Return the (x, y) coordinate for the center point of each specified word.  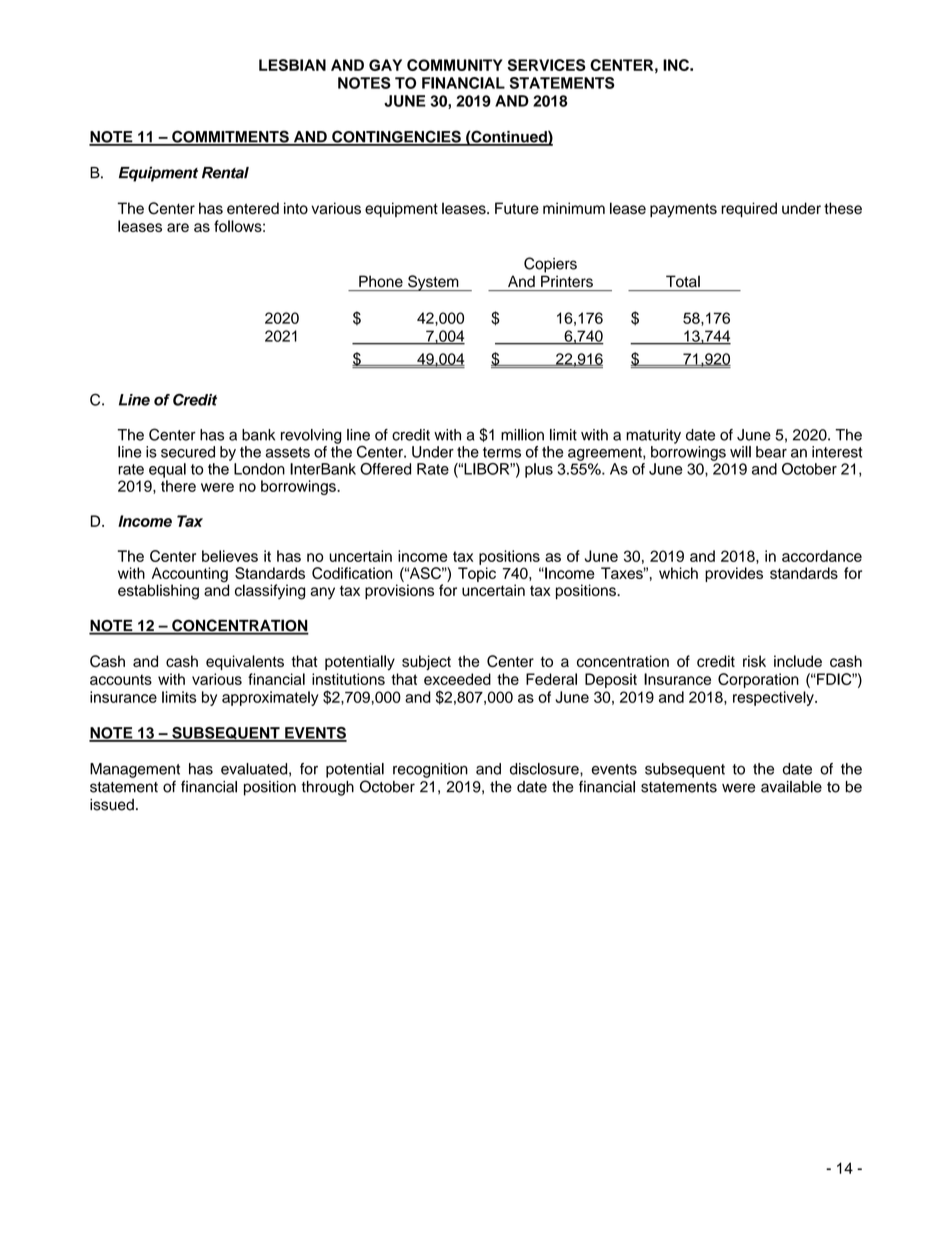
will (740, 452)
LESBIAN (292, 65)
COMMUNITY (455, 65)
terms (502, 452)
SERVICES (546, 65)
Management (135, 770)
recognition (430, 770)
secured (188, 452)
